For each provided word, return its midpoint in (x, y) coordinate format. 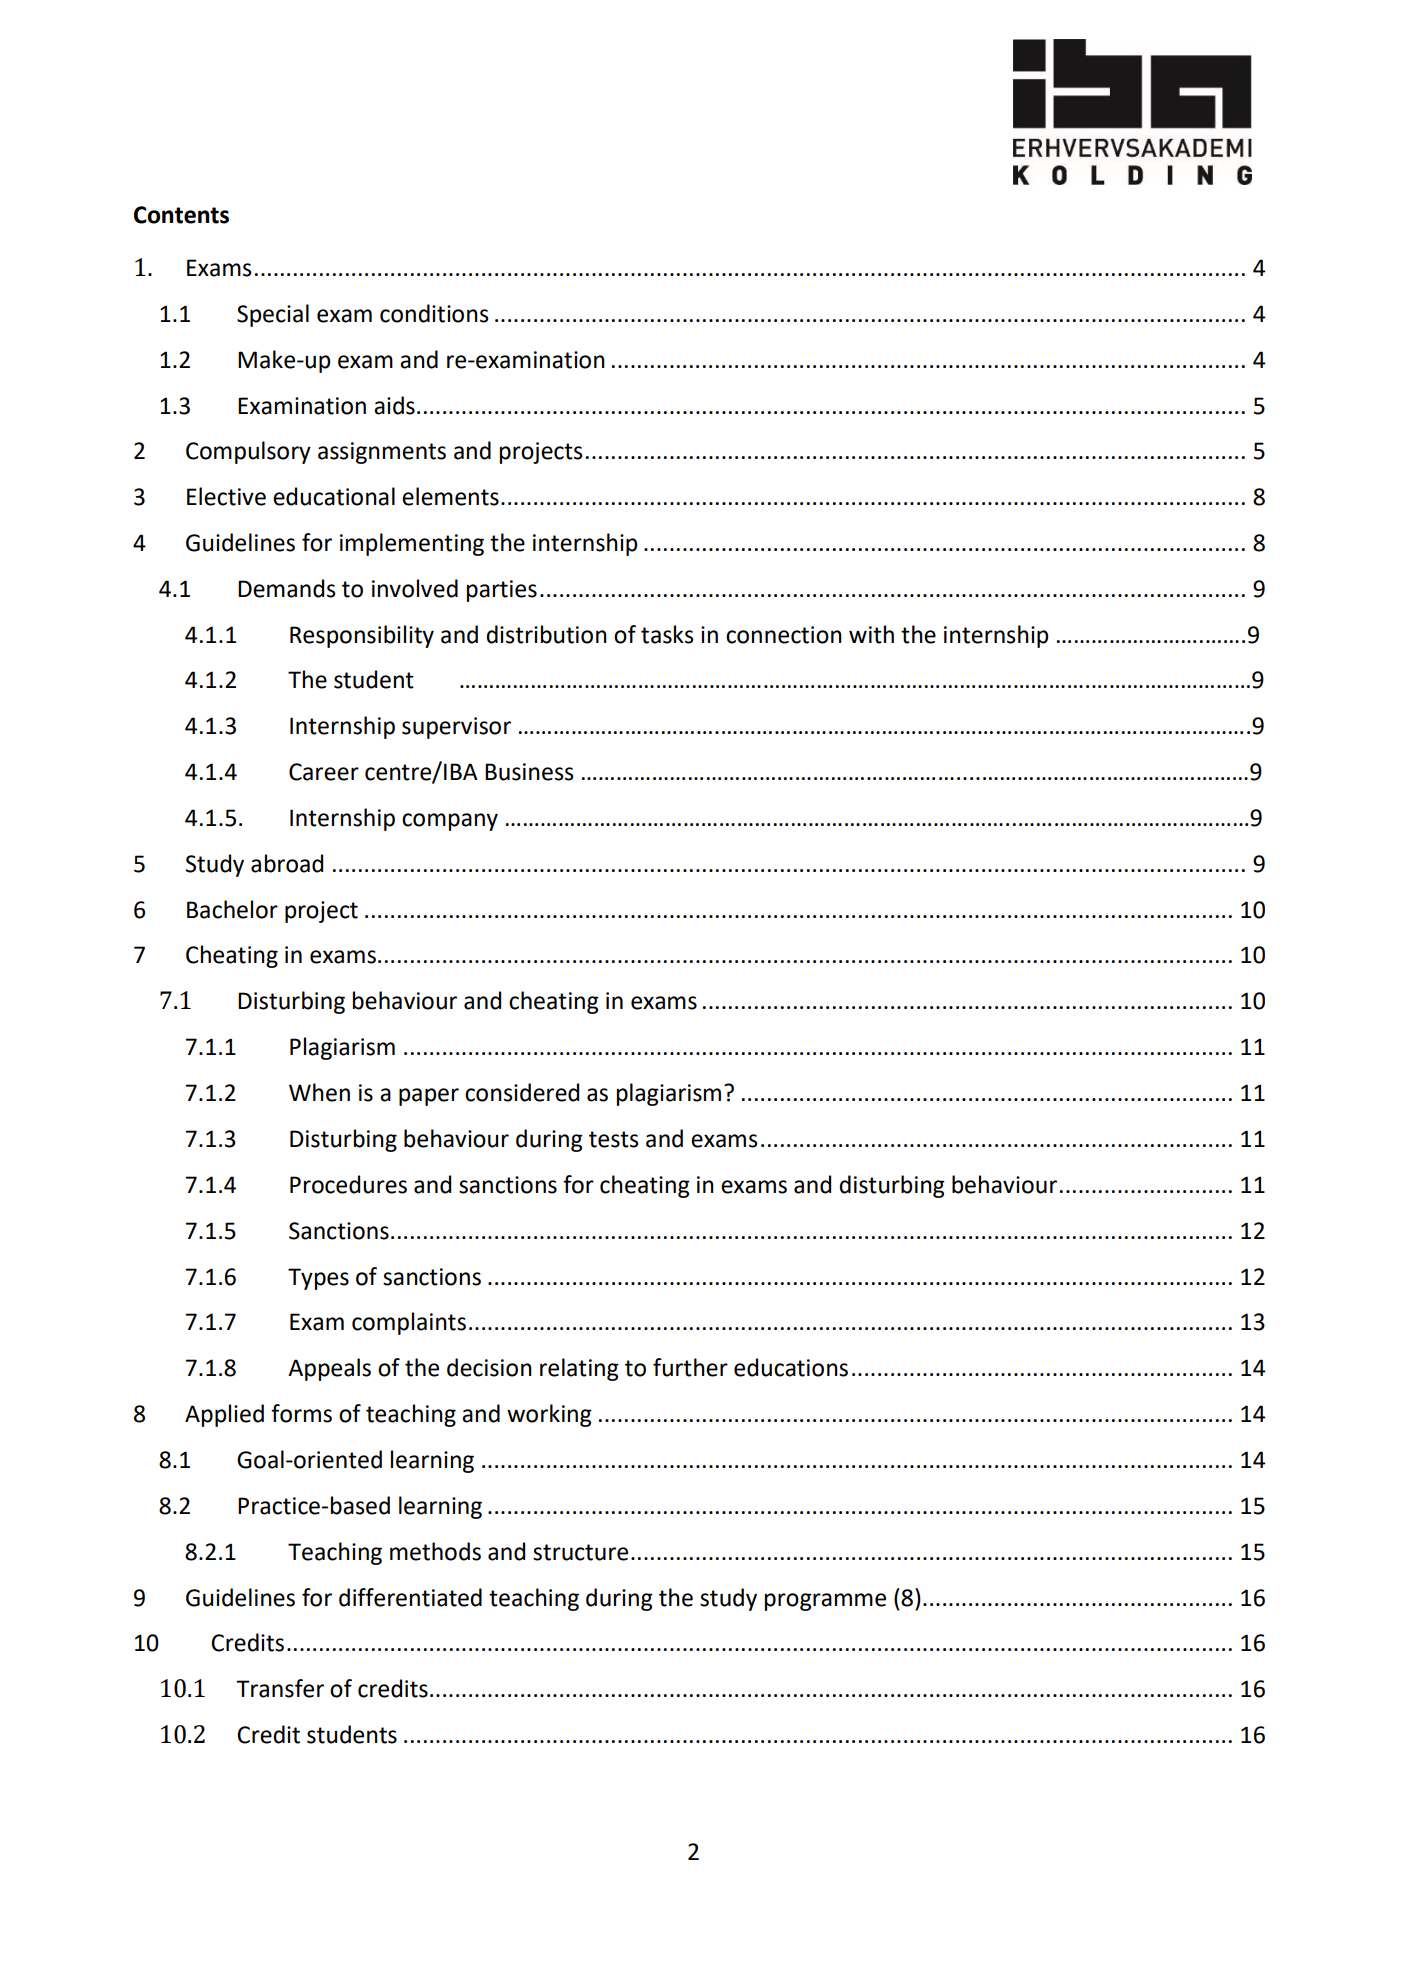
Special (273, 315)
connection (784, 635)
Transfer (280, 1688)
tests (614, 1139)
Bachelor (232, 909)
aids (394, 405)
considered (522, 1092)
